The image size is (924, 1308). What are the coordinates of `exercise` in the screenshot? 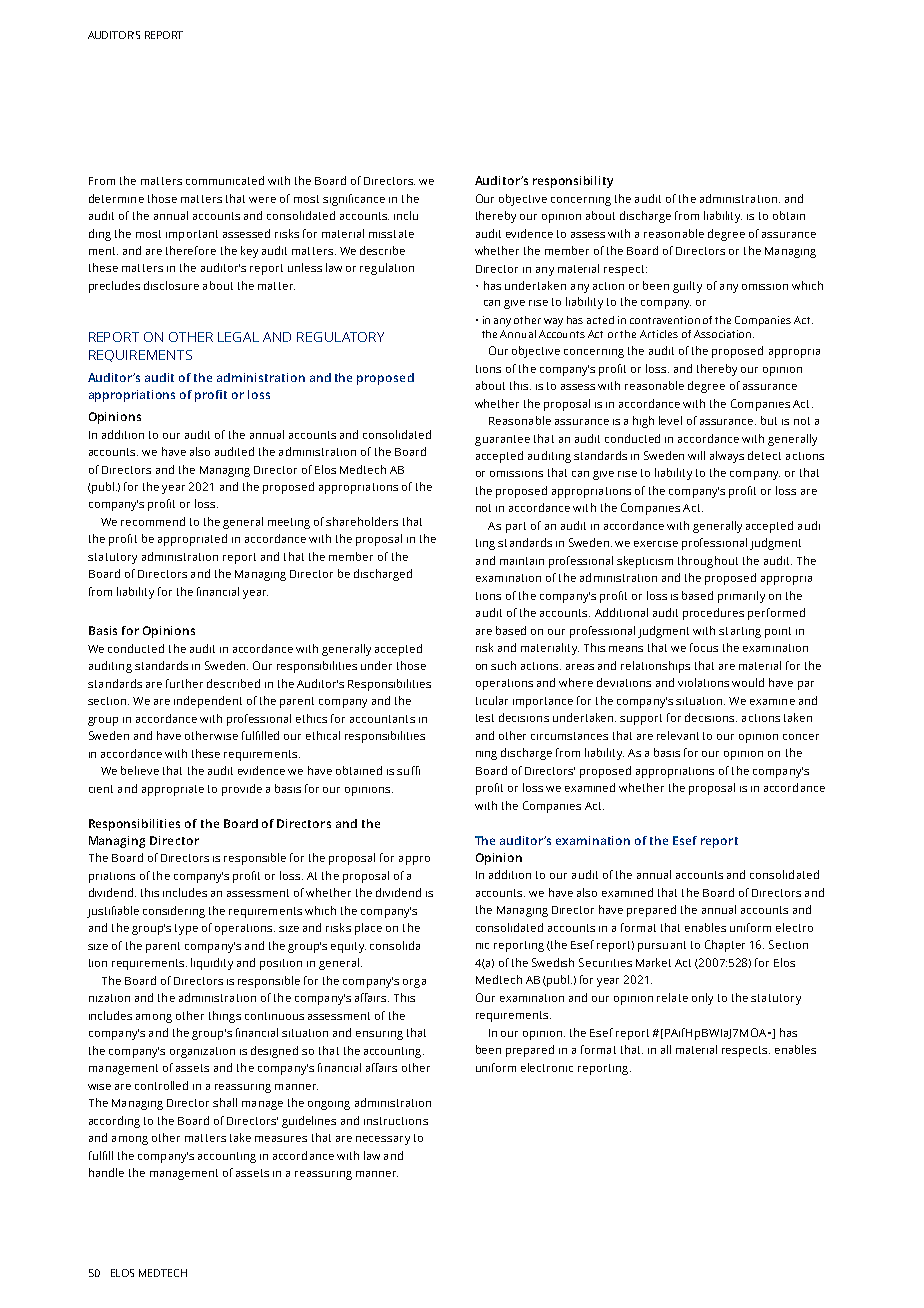 It's located at (656, 544).
